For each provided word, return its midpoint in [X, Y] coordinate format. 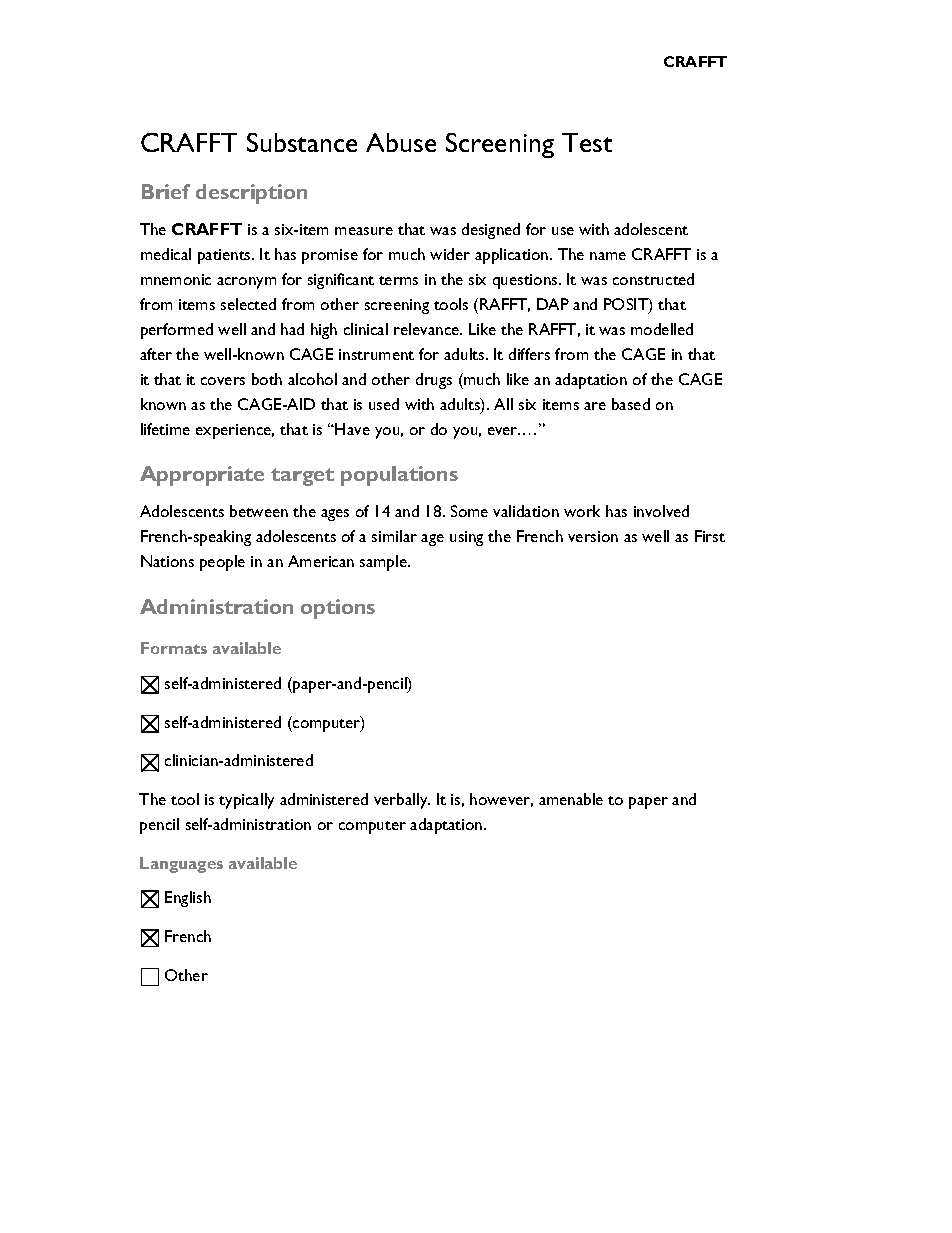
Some [469, 511]
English [188, 899]
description [251, 194]
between [259, 511]
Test [587, 142]
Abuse [401, 142]
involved [661, 511]
